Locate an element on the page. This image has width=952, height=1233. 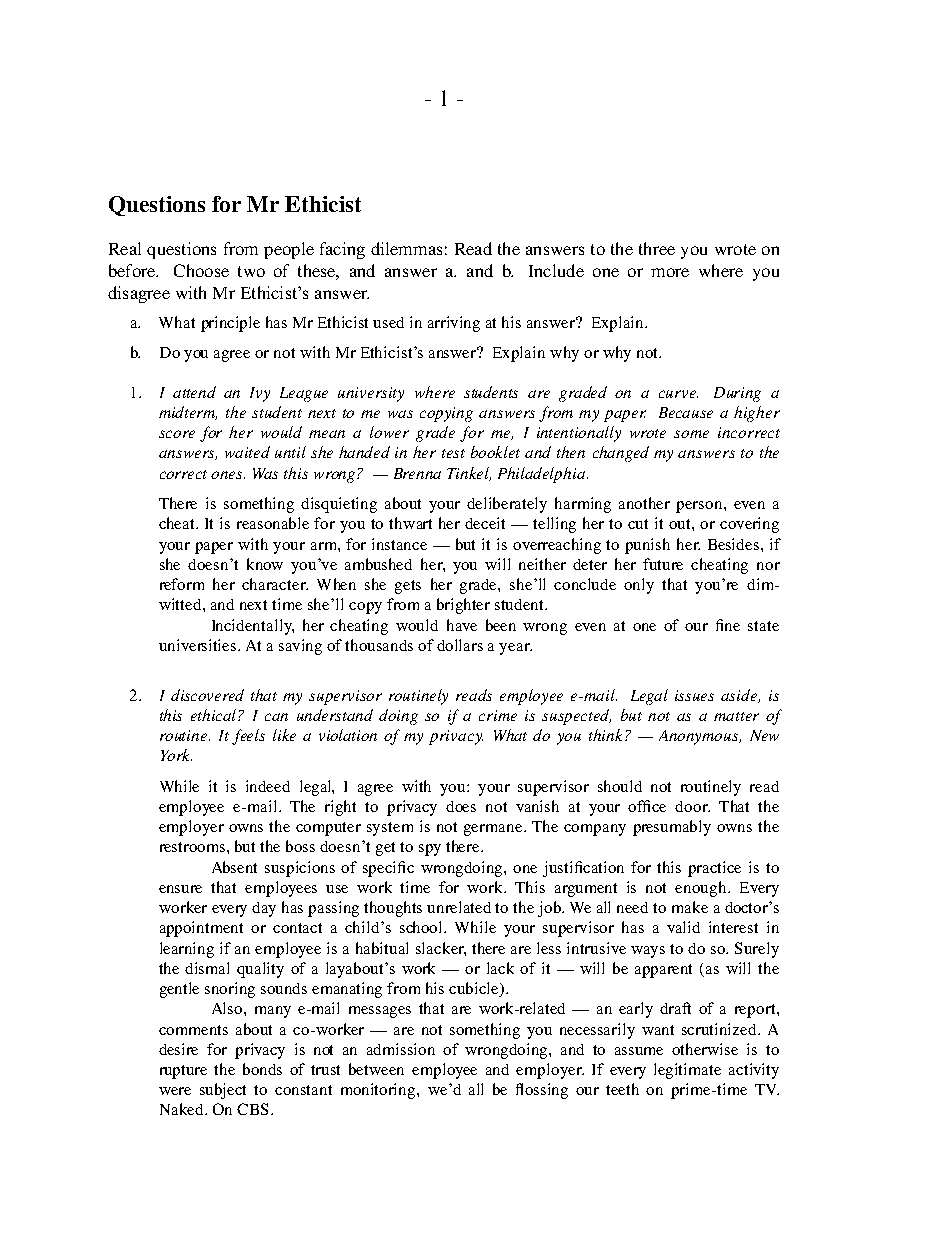
legitimate is located at coordinates (687, 1071).
